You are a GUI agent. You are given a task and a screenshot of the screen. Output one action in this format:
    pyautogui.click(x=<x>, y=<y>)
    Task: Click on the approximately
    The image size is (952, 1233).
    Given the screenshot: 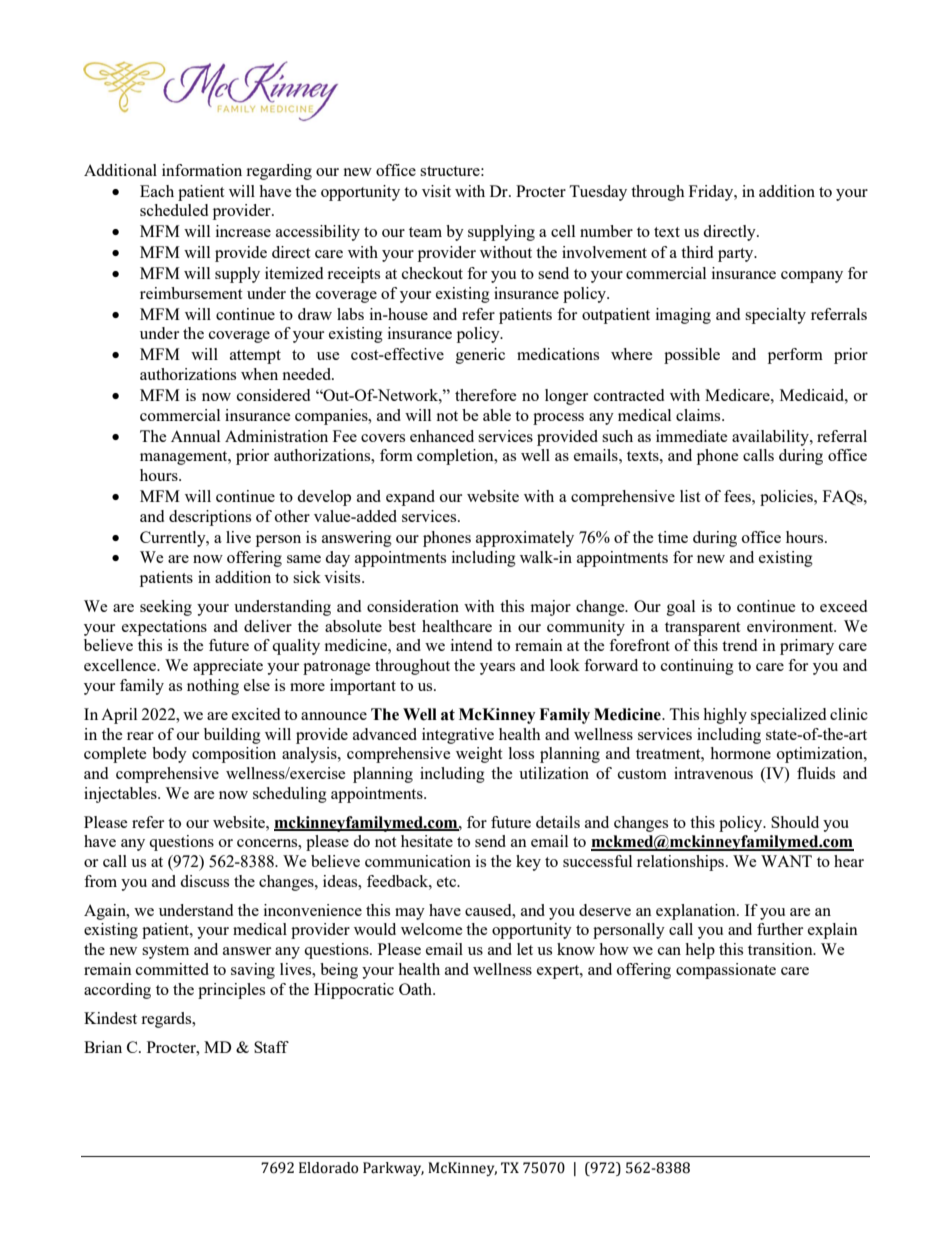 What is the action you would take?
    pyautogui.click(x=525, y=539)
